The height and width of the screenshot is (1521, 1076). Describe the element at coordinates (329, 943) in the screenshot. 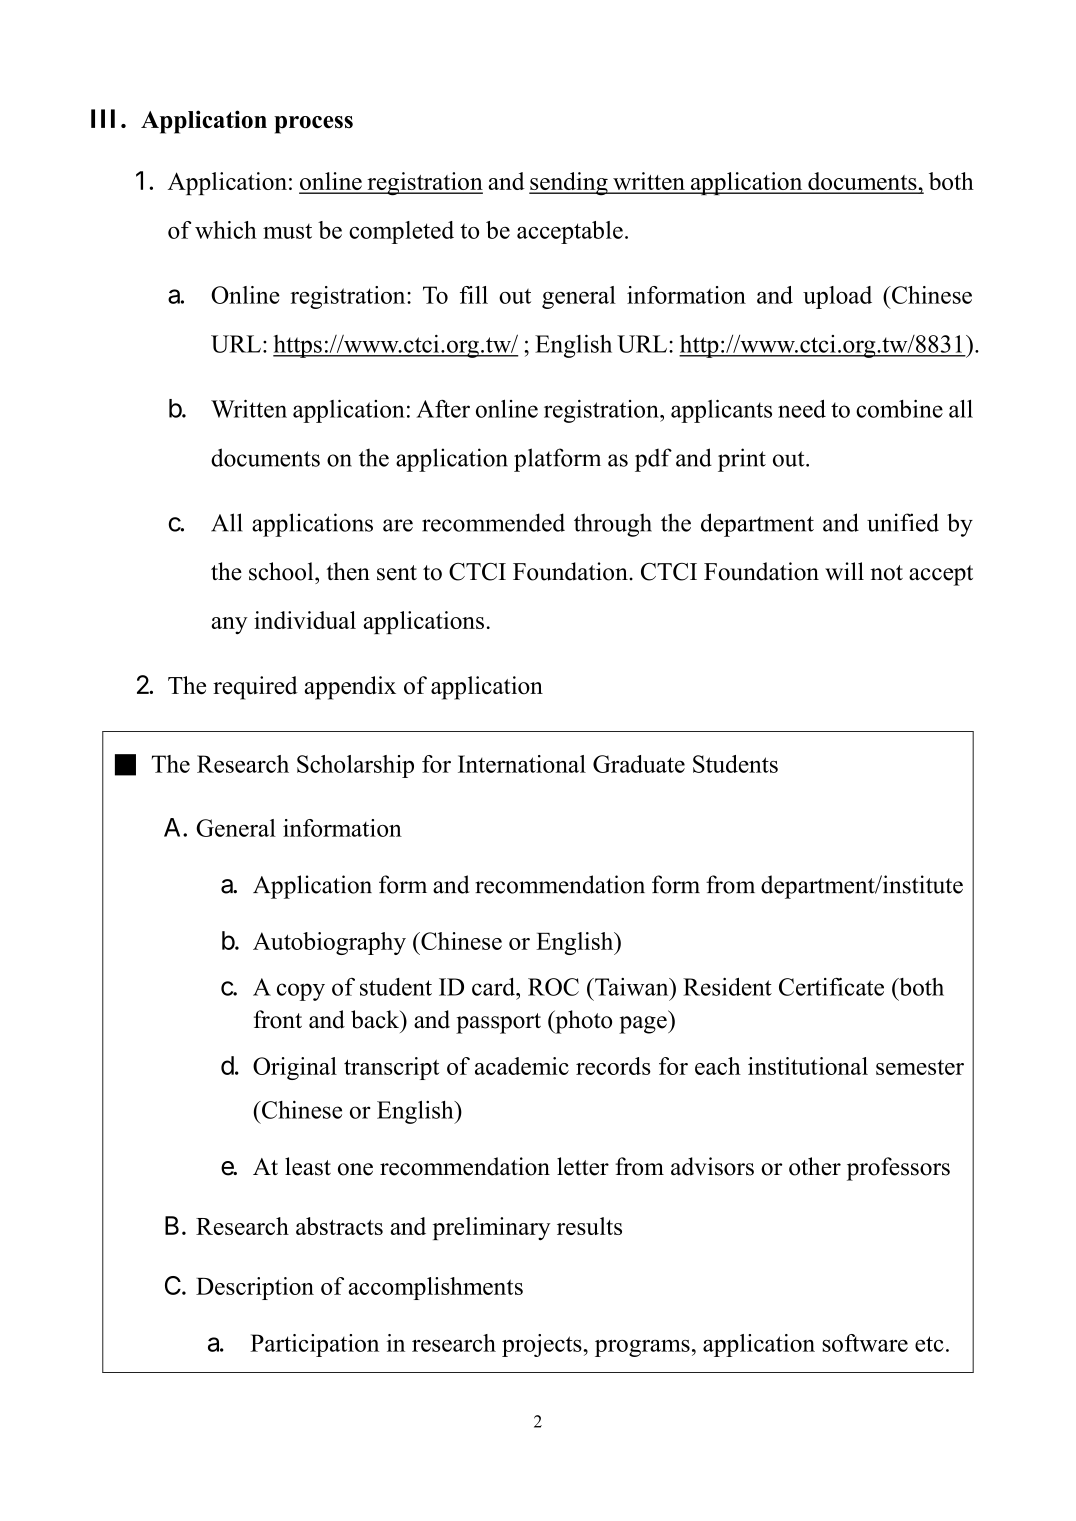

I see `Autobiography` at that location.
